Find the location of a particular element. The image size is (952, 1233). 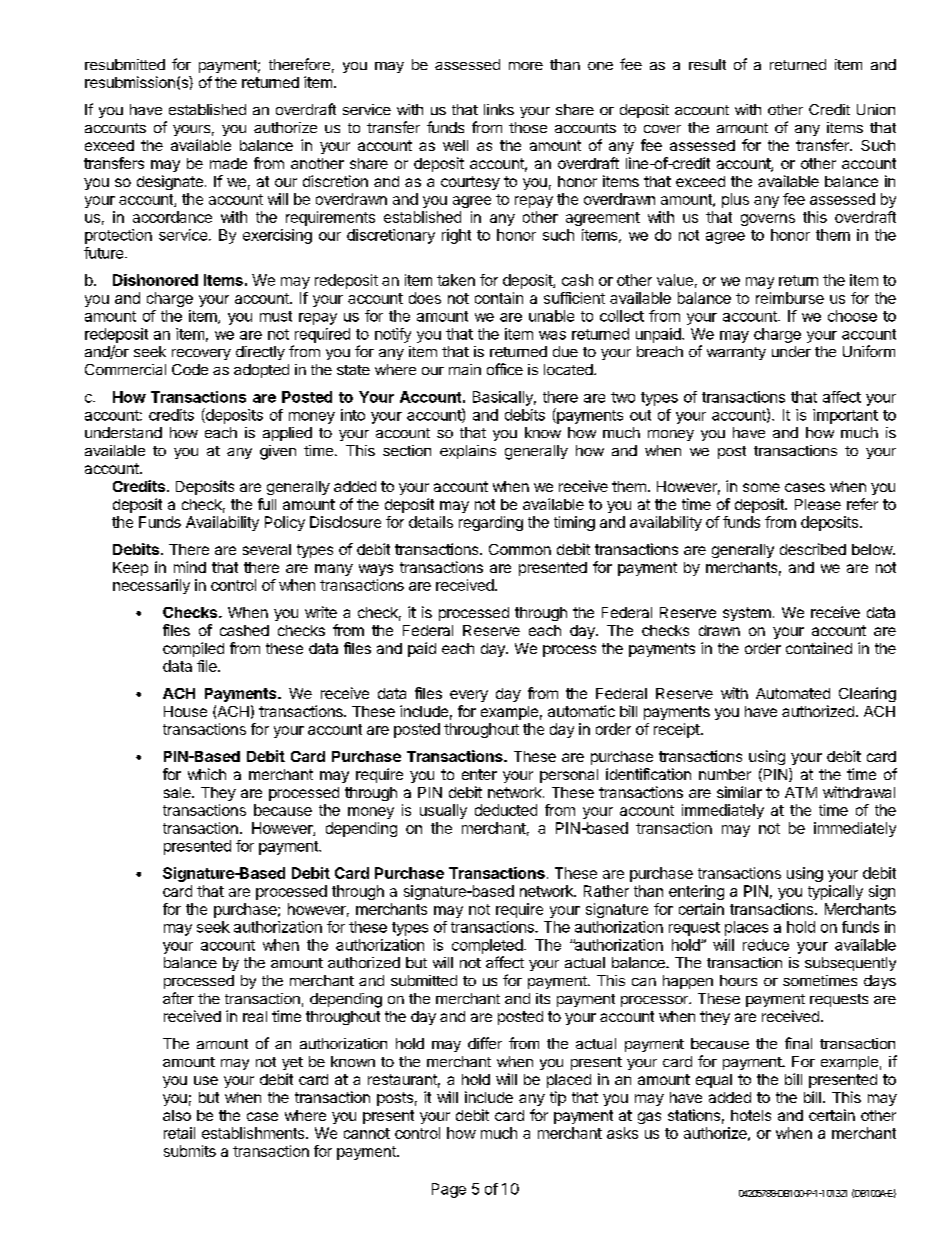

Page is located at coordinates (449, 1190).
